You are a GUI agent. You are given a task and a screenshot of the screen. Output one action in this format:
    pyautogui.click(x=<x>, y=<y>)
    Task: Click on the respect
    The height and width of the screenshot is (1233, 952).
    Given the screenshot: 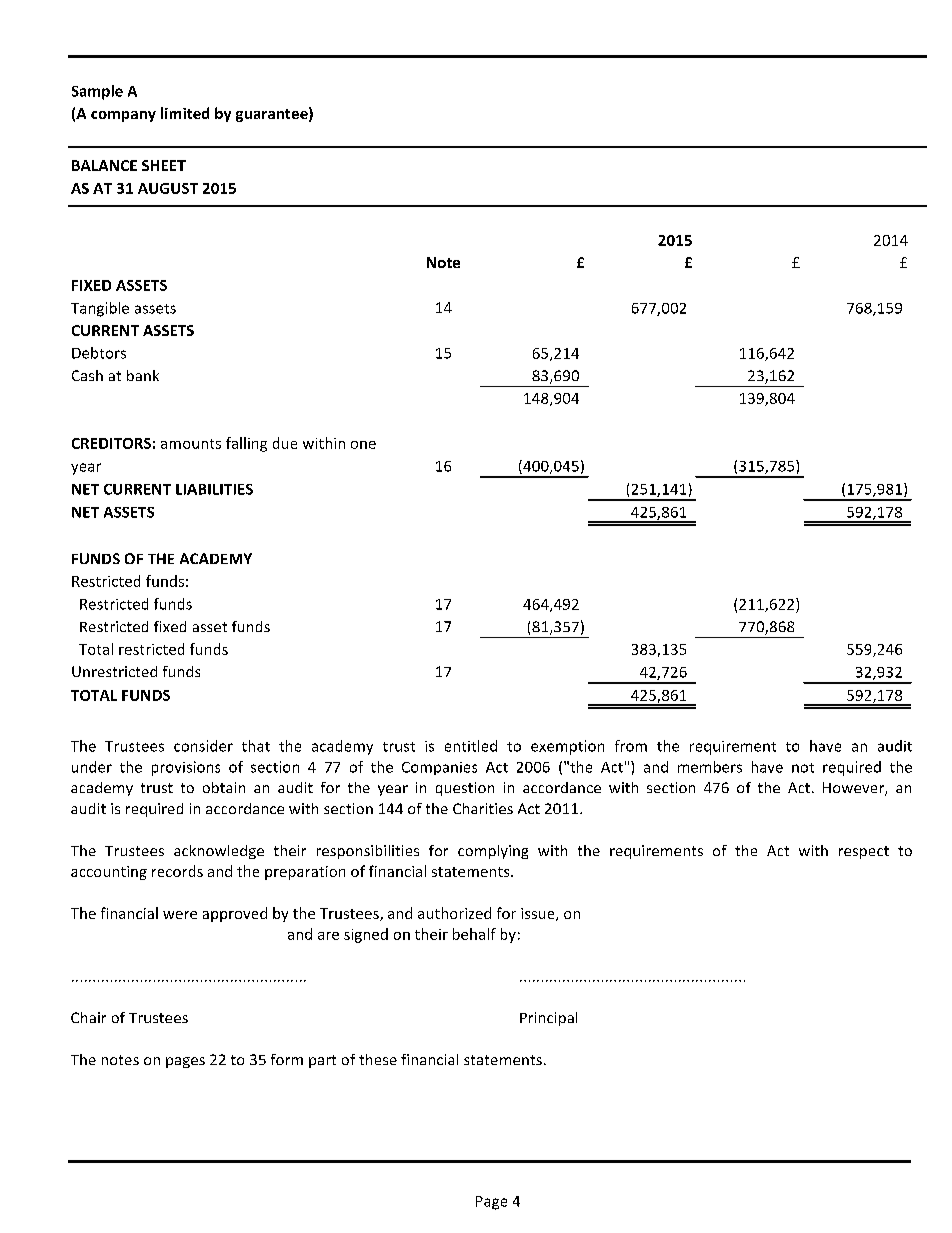 What is the action you would take?
    pyautogui.click(x=864, y=852)
